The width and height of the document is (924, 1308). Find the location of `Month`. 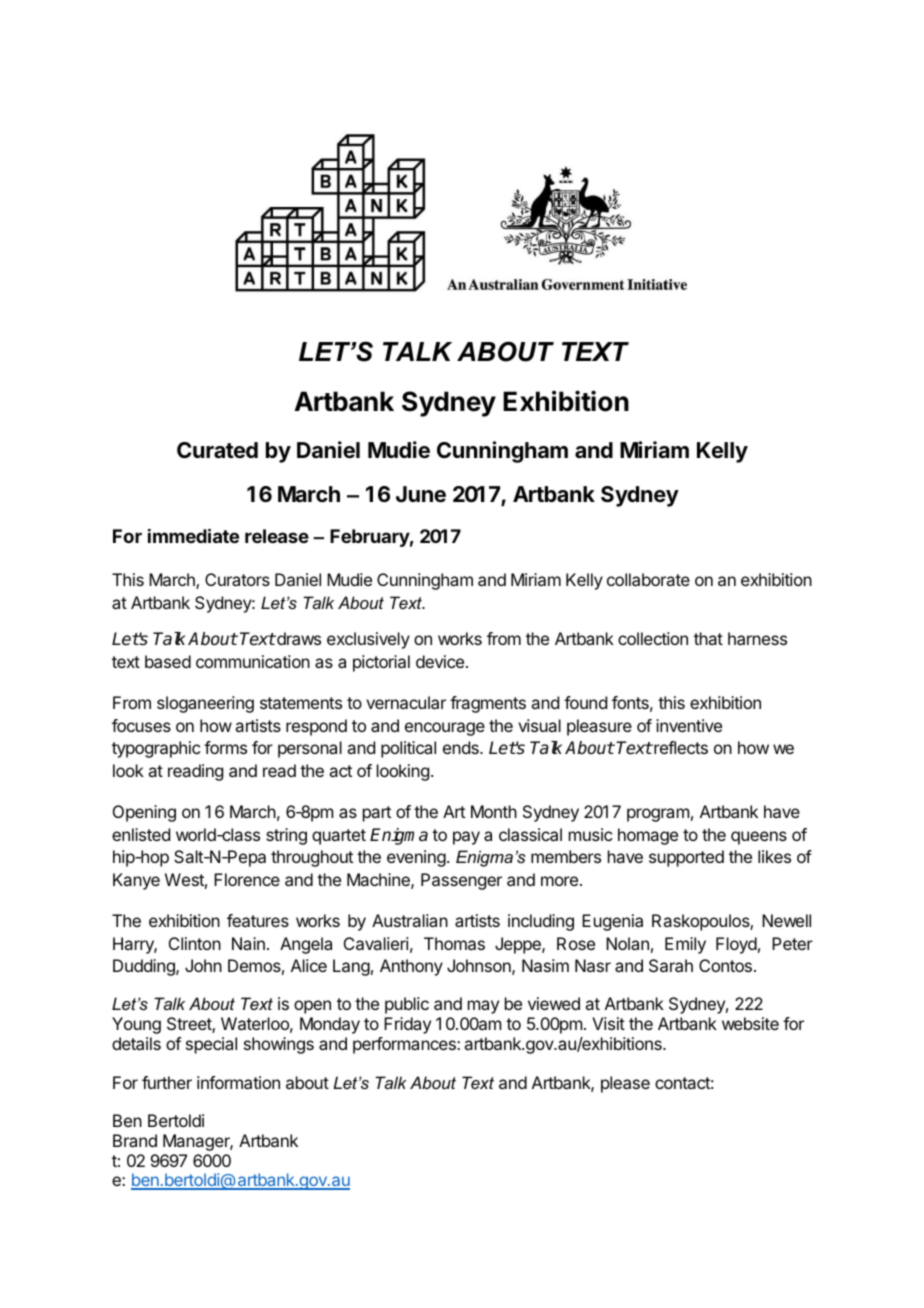

Month is located at coordinates (494, 811).
